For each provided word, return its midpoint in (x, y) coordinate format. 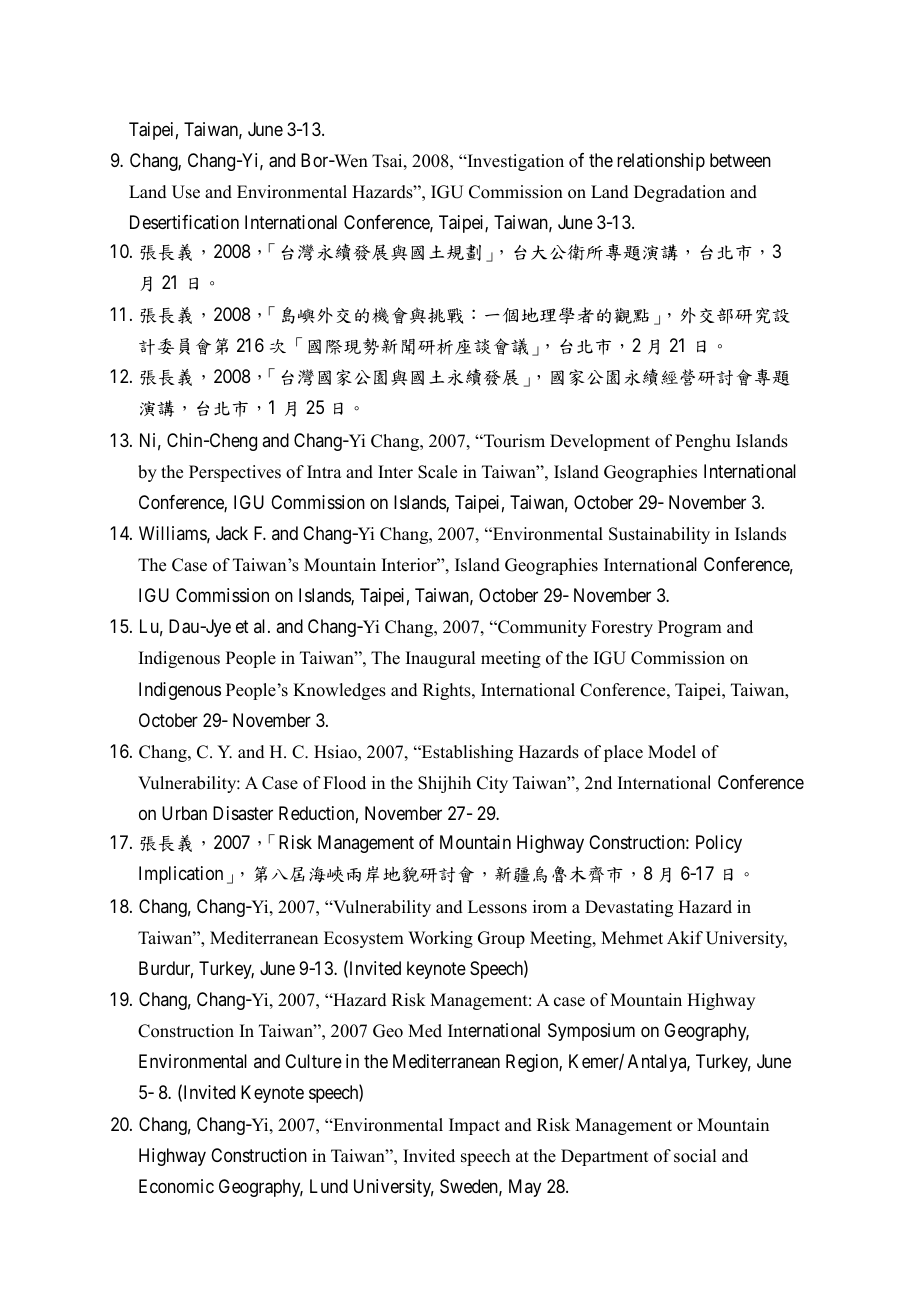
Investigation (514, 162)
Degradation (679, 193)
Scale (437, 472)
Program (690, 628)
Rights (448, 691)
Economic (176, 1186)
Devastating (629, 908)
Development (600, 442)
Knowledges (339, 691)
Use (186, 192)
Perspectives (235, 473)
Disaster (243, 813)
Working (440, 939)
